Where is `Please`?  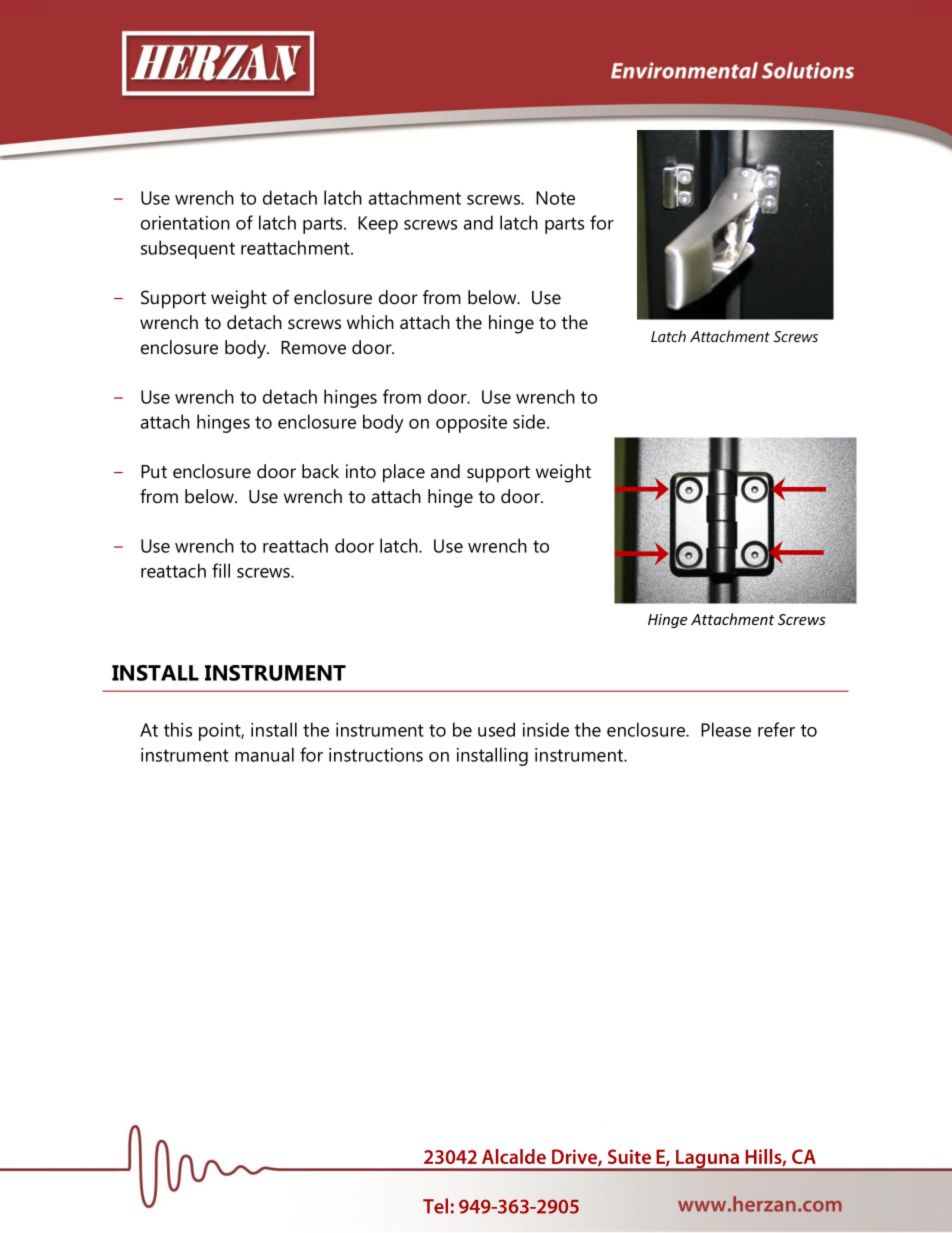 Please is located at coordinates (726, 729).
